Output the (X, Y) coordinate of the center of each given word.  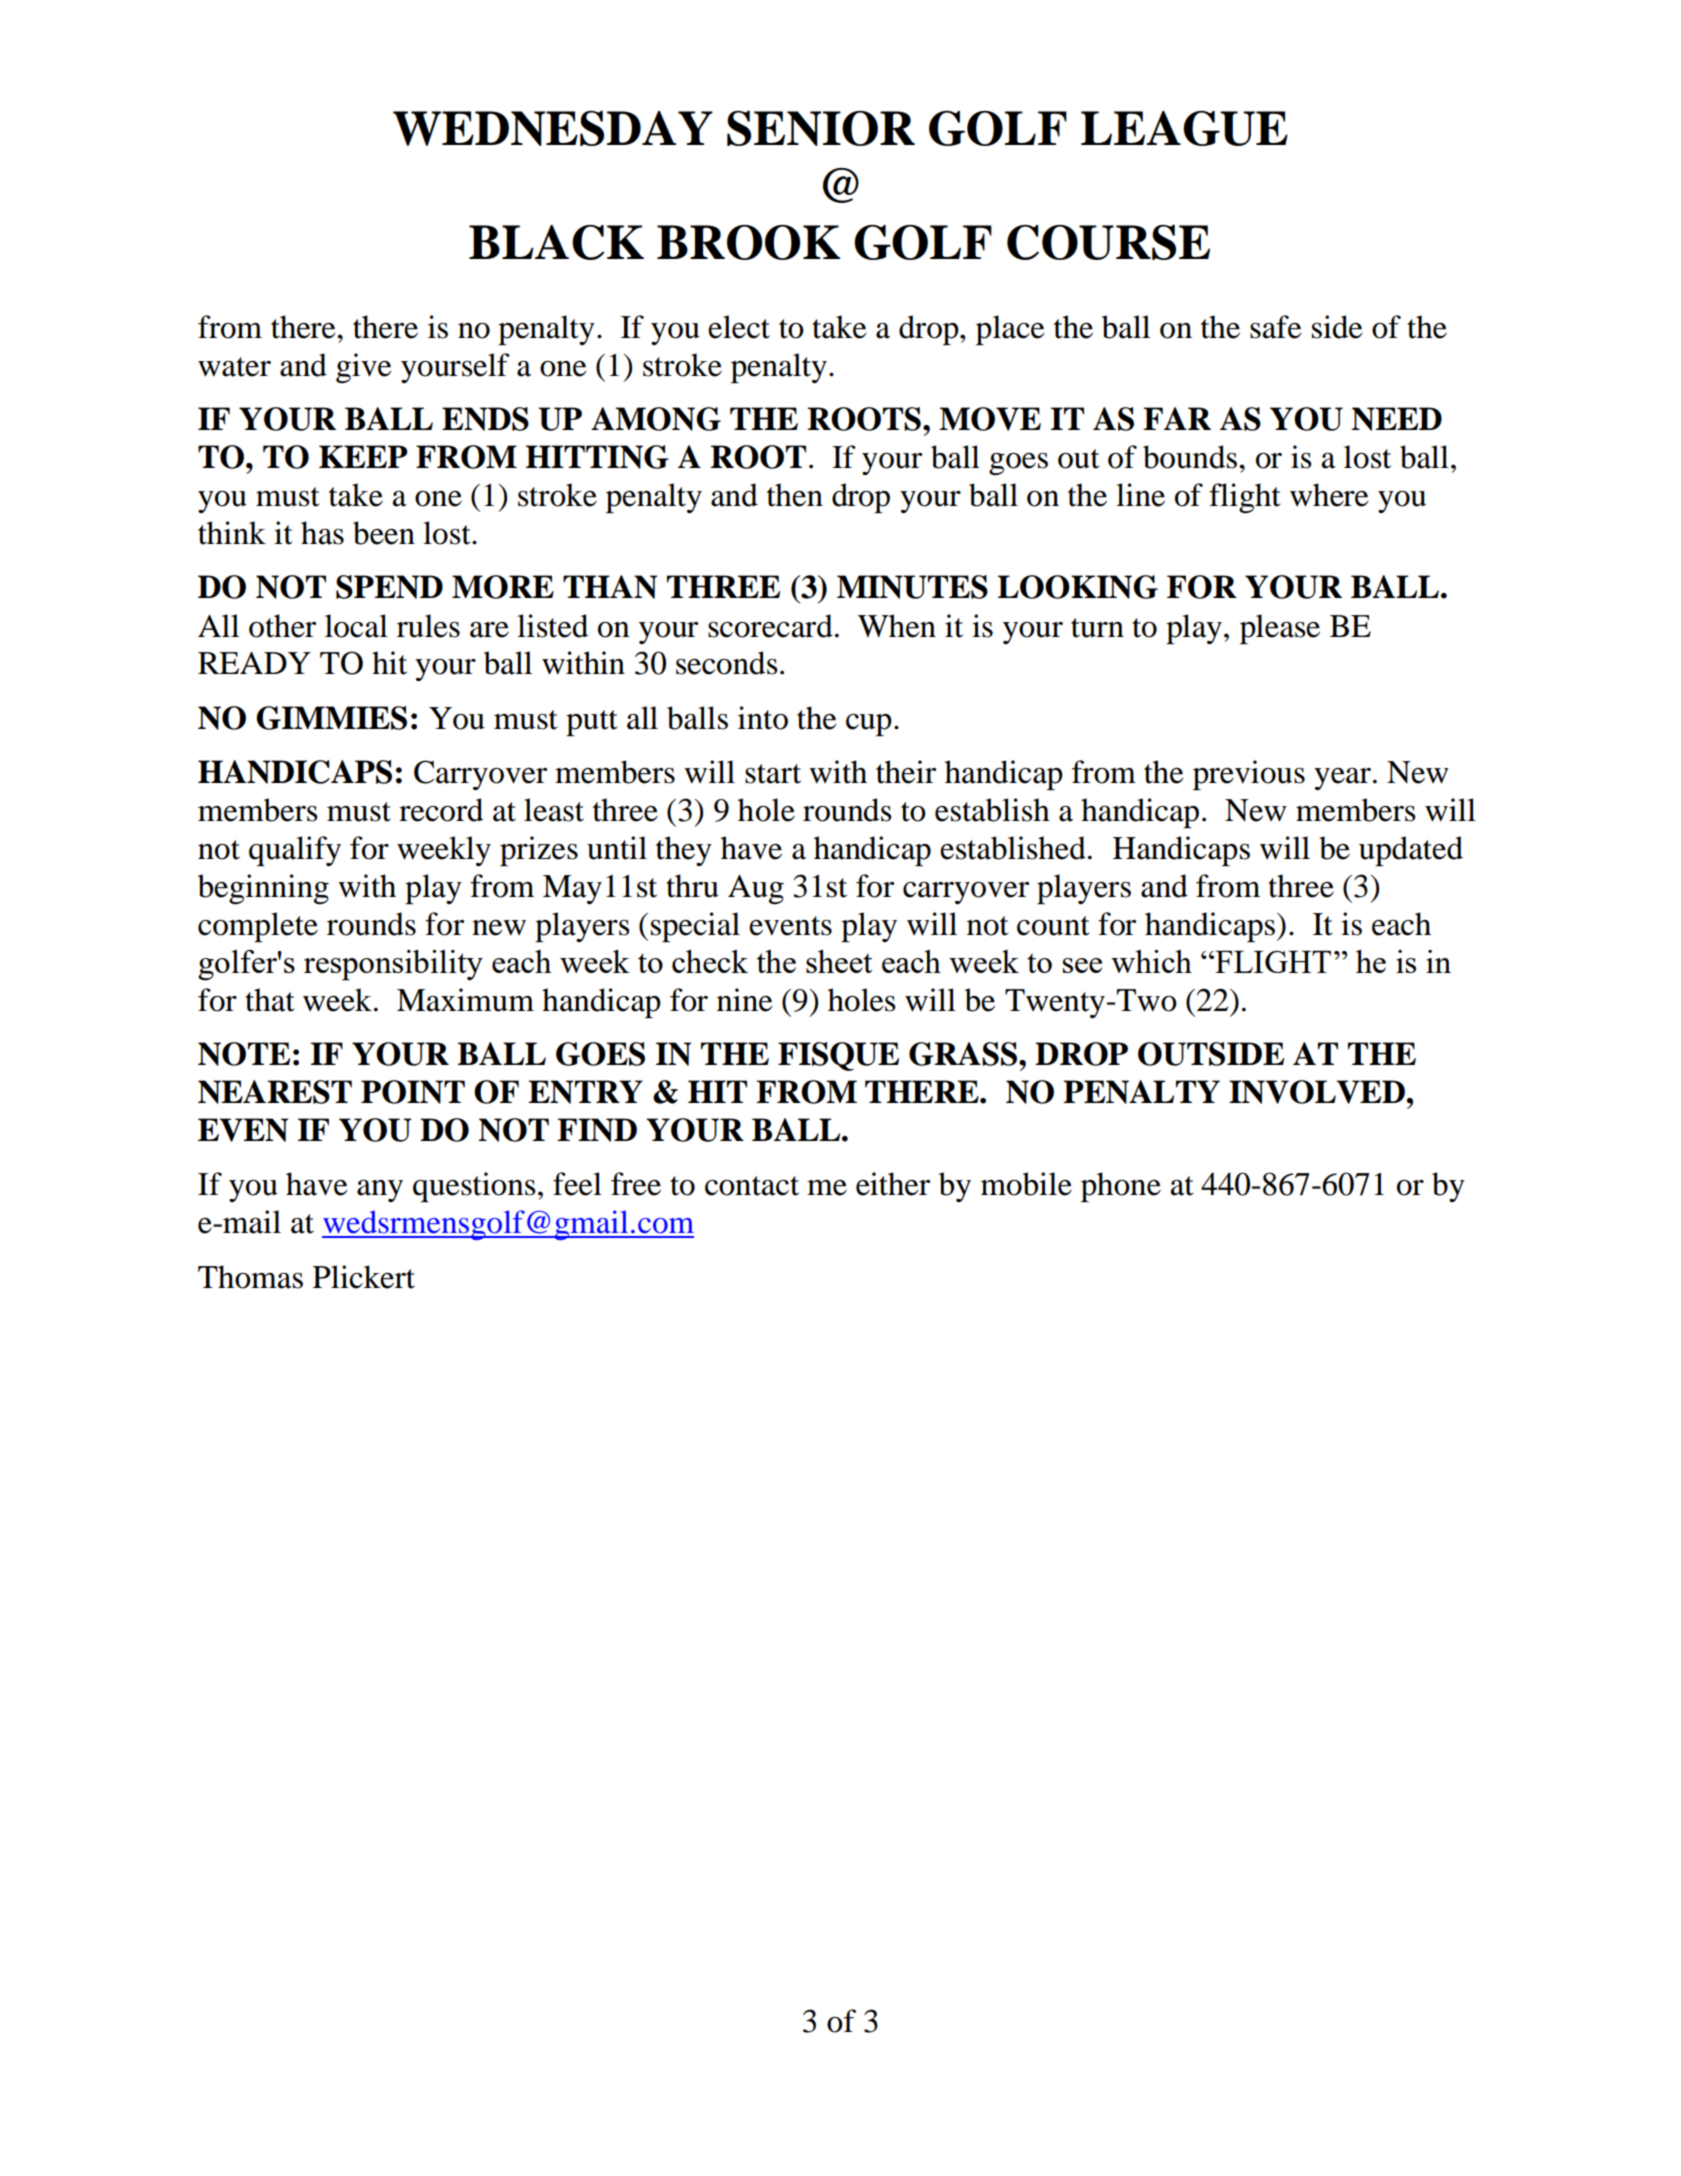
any (380, 1191)
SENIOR (821, 128)
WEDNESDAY (553, 128)
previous (1249, 775)
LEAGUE (1184, 128)
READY (254, 663)
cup (869, 725)
